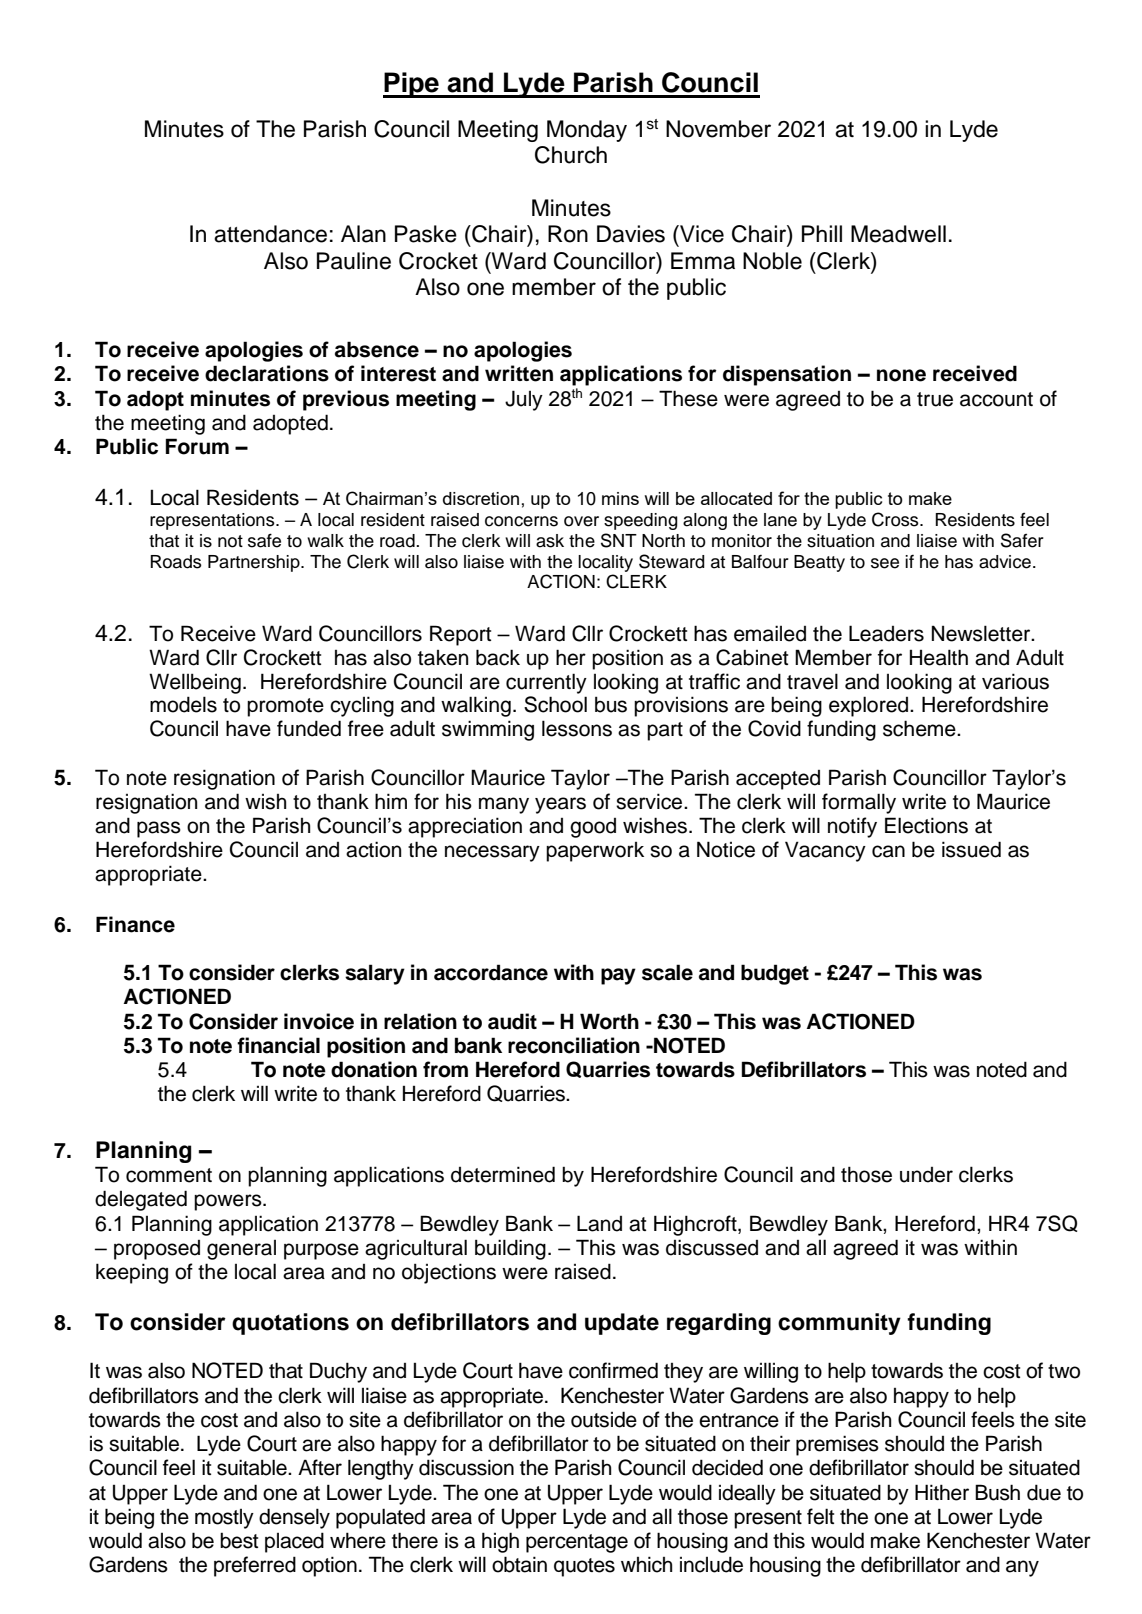  Describe the element at coordinates (577, 1543) in the screenshot. I see `percentage` at that location.
